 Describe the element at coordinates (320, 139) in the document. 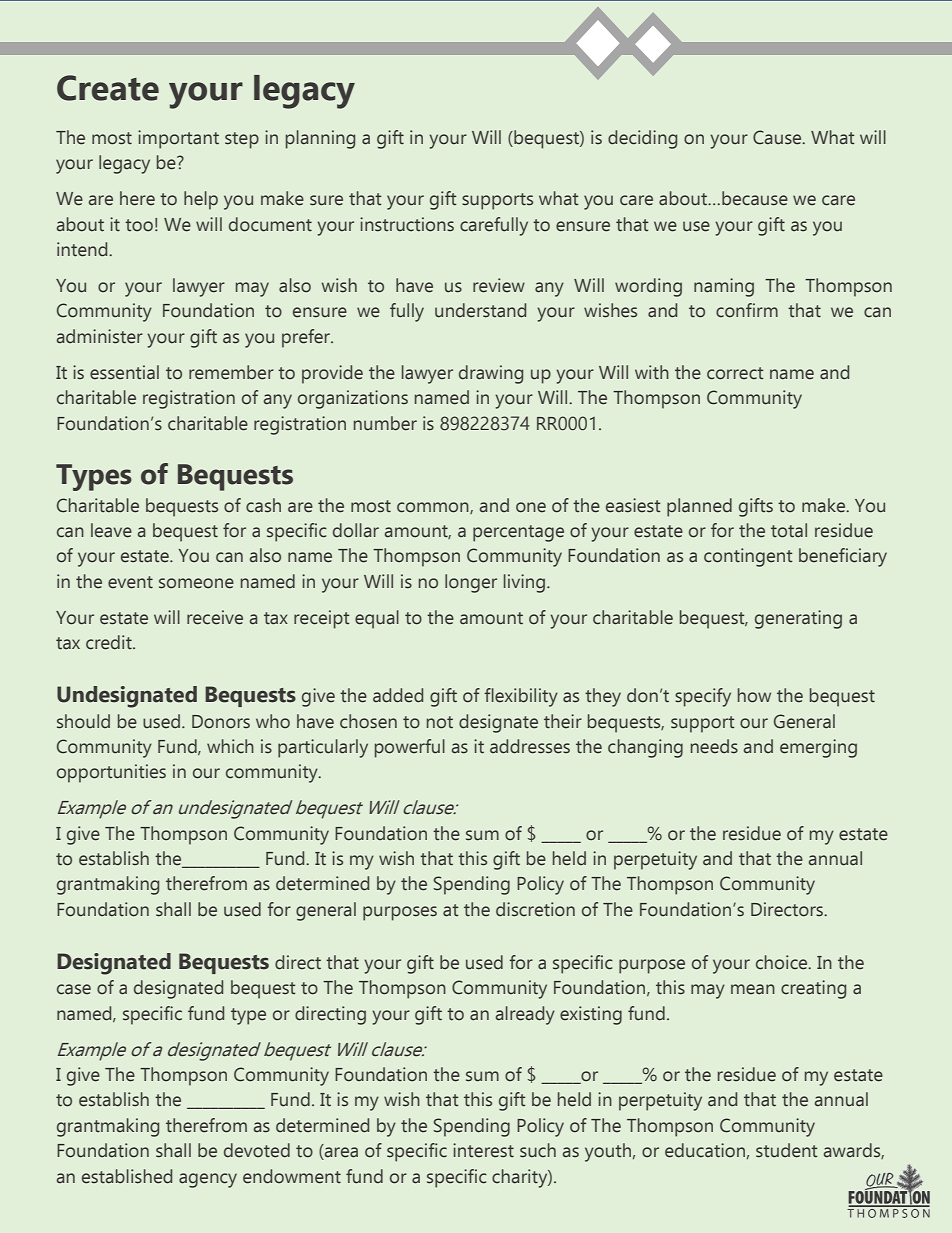

I see `planning` at that location.
